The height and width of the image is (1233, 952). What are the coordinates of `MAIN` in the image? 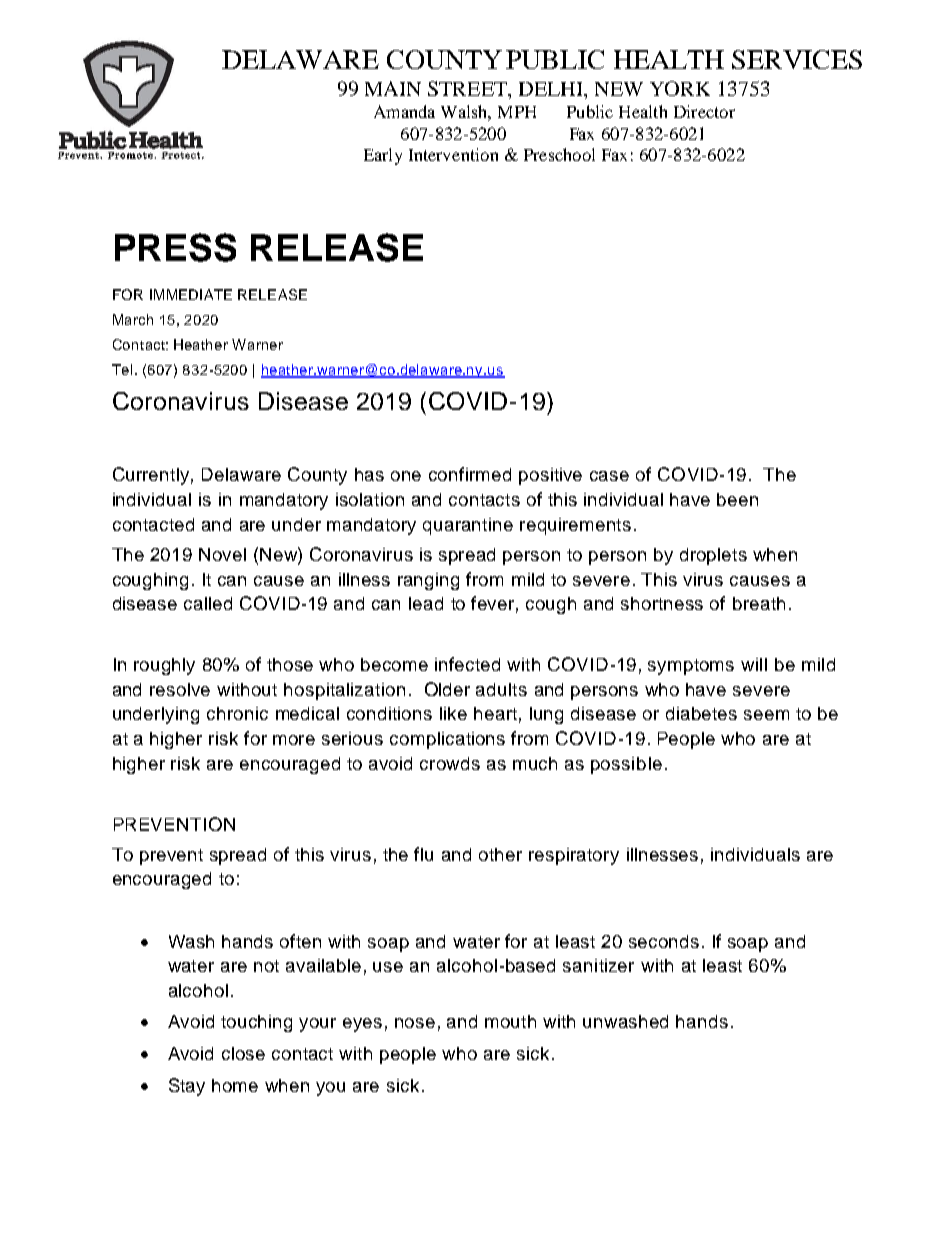 It's located at (393, 88).
